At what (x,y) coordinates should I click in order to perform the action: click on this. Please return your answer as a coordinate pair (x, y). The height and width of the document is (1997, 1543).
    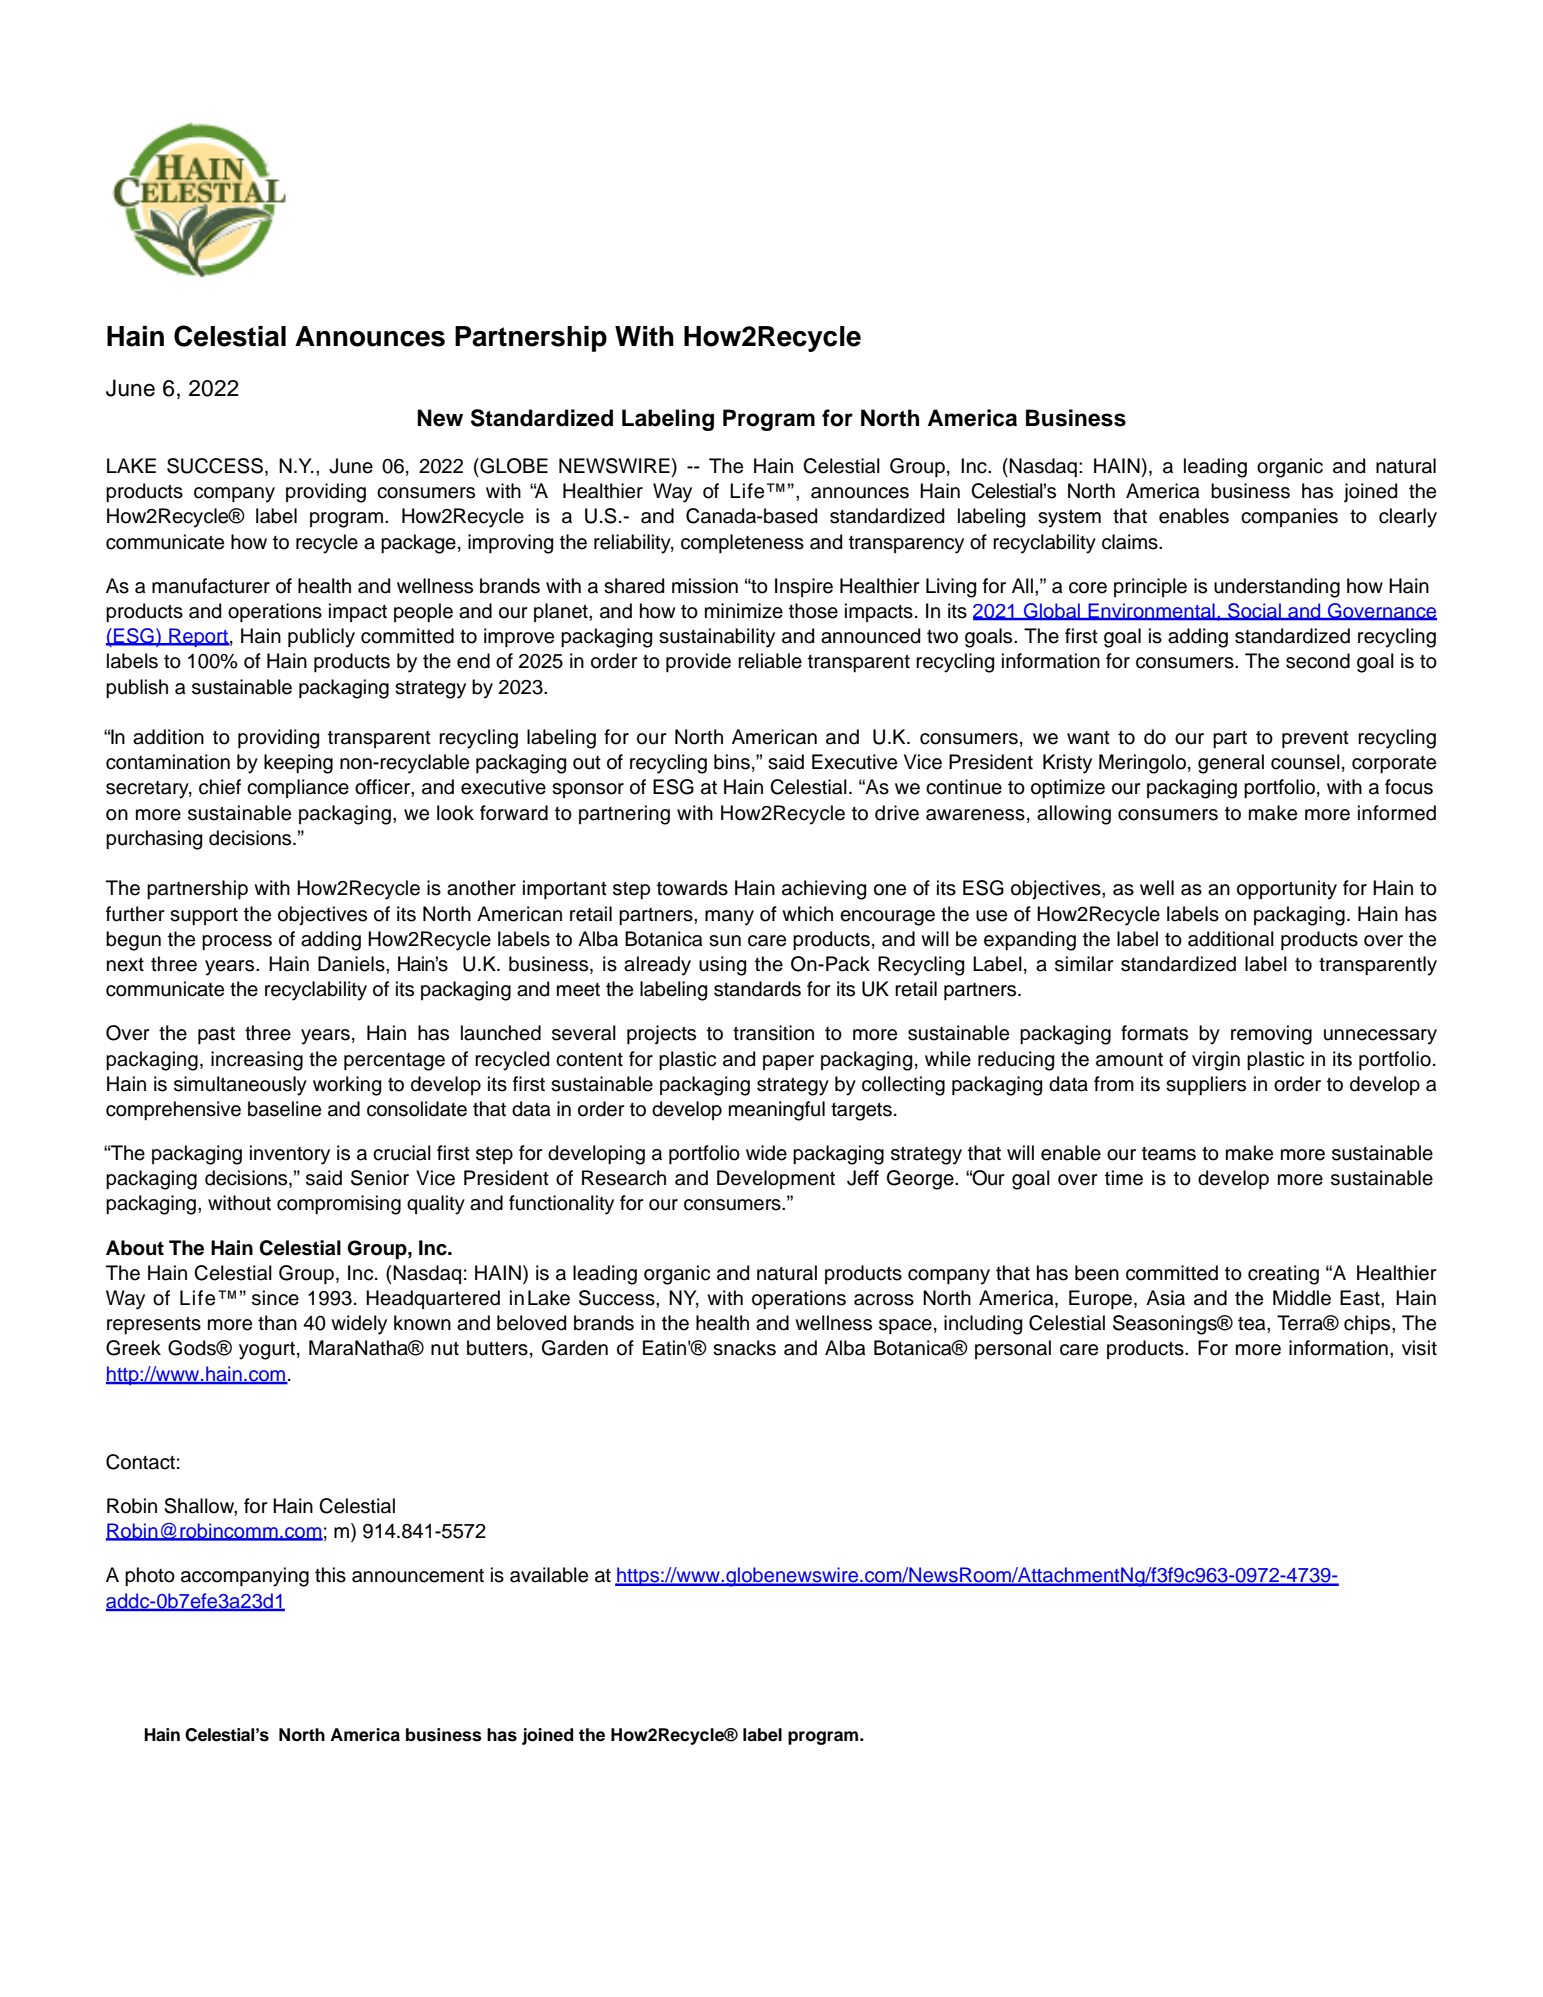
    Looking at the image, I should click on (330, 1575).
